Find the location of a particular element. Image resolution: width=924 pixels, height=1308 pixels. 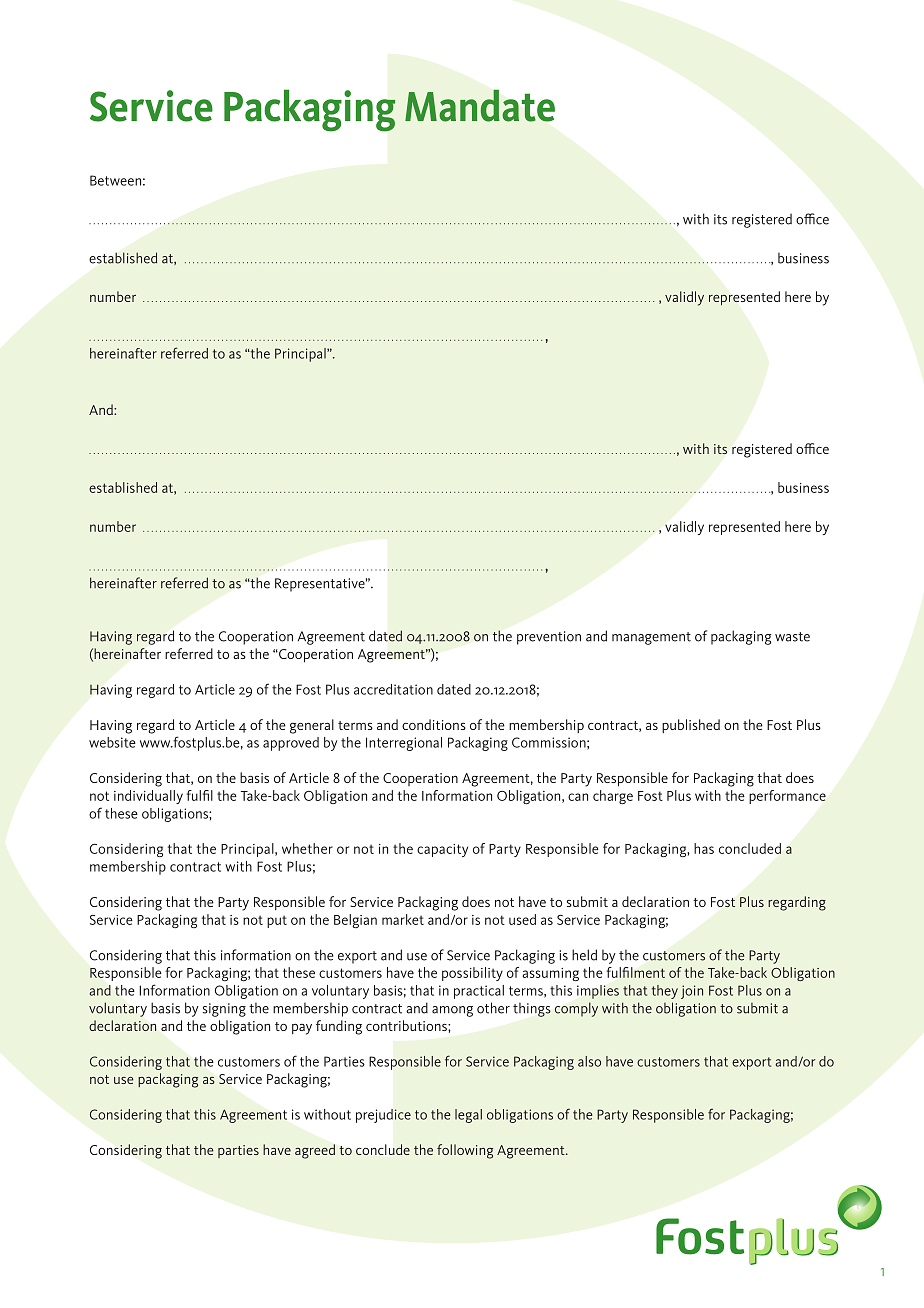

accreditation is located at coordinates (393, 689).
